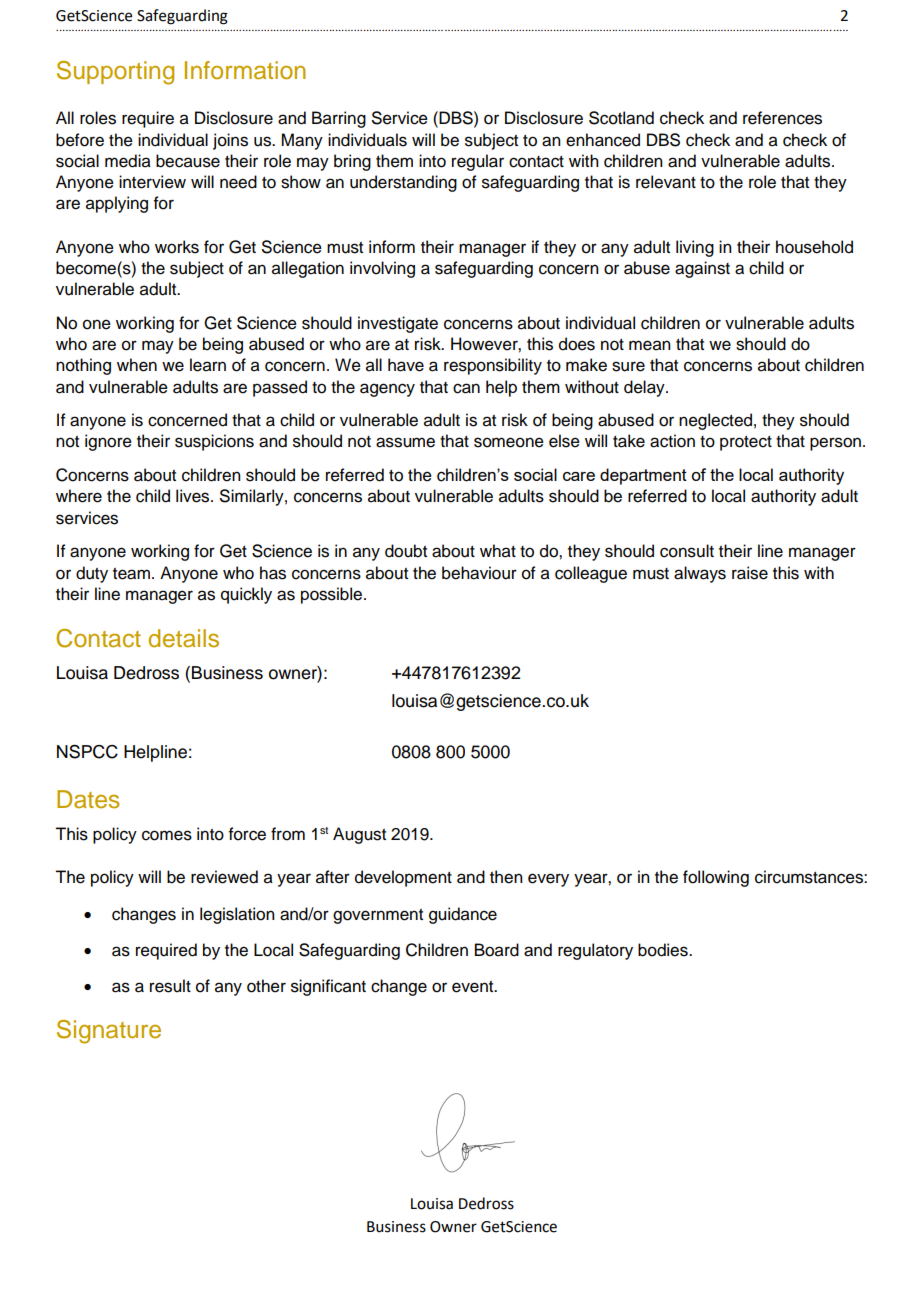  I want to click on references, so click(782, 118).
